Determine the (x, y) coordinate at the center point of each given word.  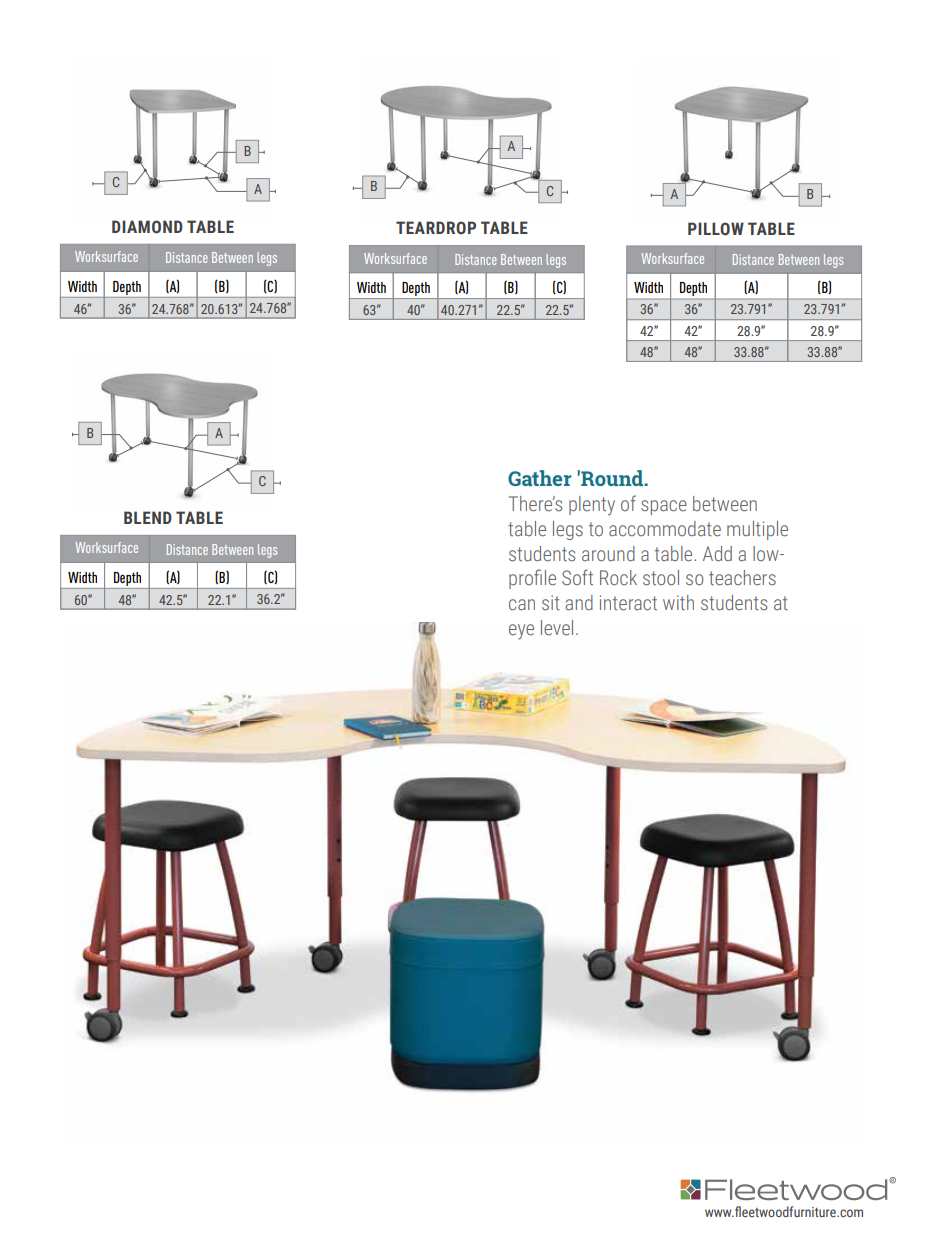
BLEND (148, 517)
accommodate (665, 529)
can (522, 604)
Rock (618, 578)
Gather (539, 478)
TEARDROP (436, 228)
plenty (592, 506)
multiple (757, 530)
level (557, 628)
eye (521, 632)
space (664, 507)
